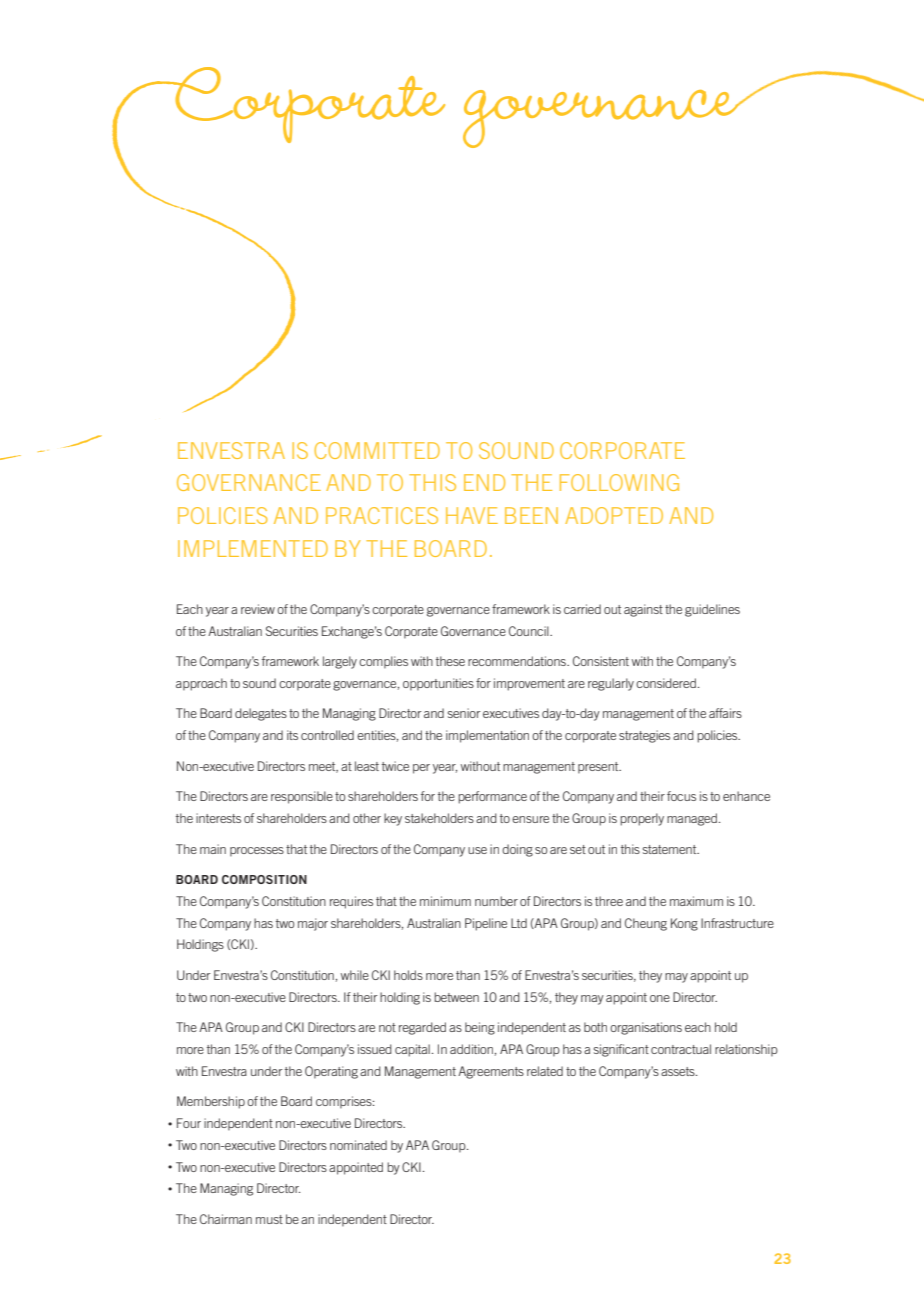  I want to click on FOLLOWING, so click(619, 482).
